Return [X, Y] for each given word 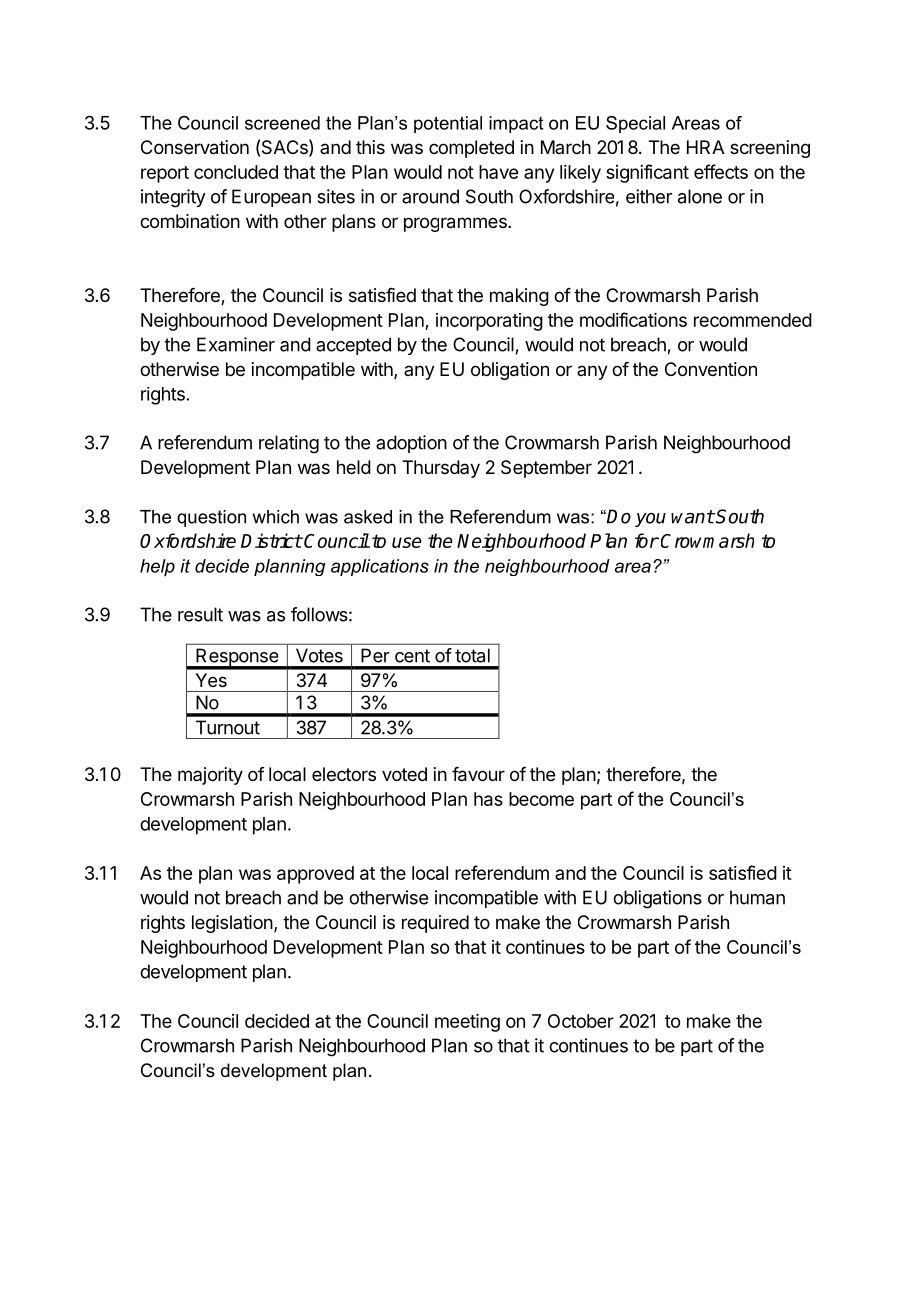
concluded [236, 172]
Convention [711, 369]
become [541, 799]
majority [210, 776]
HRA [705, 147]
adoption [411, 444]
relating [289, 444]
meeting [467, 1023]
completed [471, 149]
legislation [232, 924]
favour [478, 774]
